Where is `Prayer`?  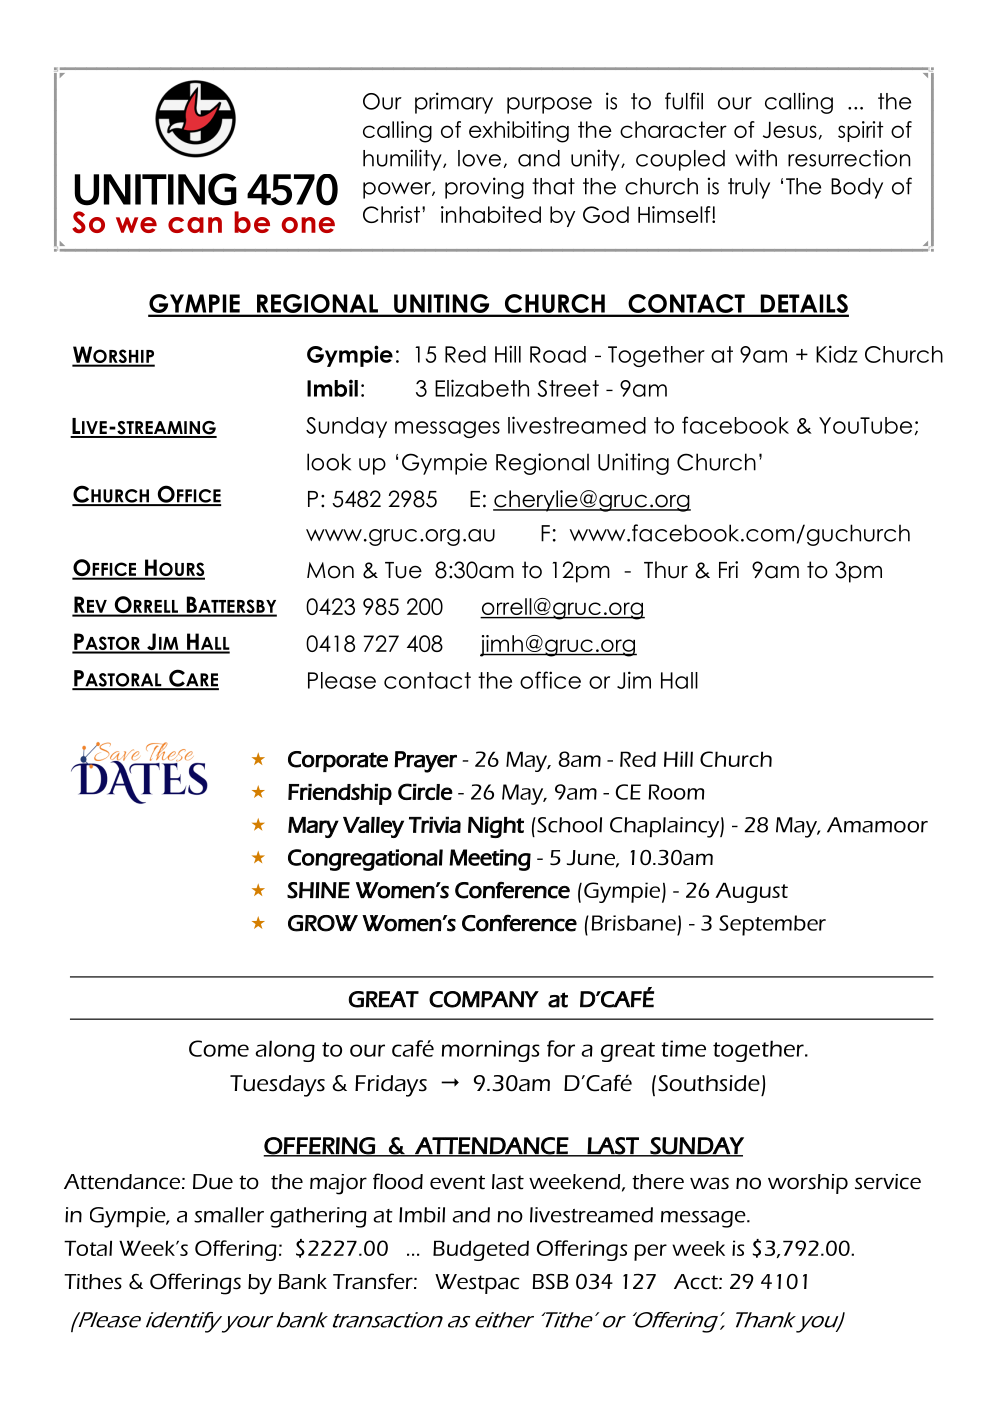 Prayer is located at coordinates (425, 762).
